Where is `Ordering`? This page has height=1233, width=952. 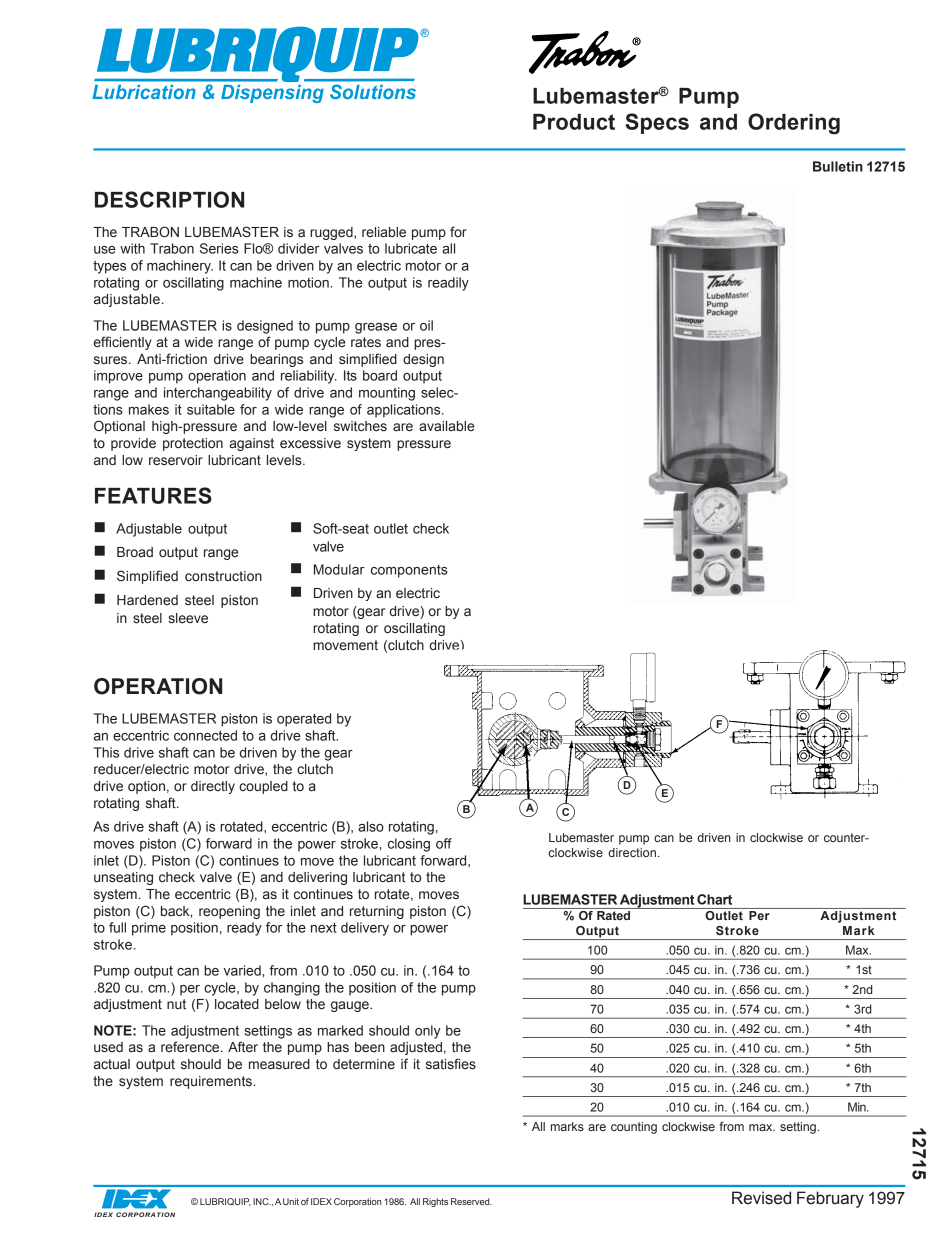 Ordering is located at coordinates (794, 124).
